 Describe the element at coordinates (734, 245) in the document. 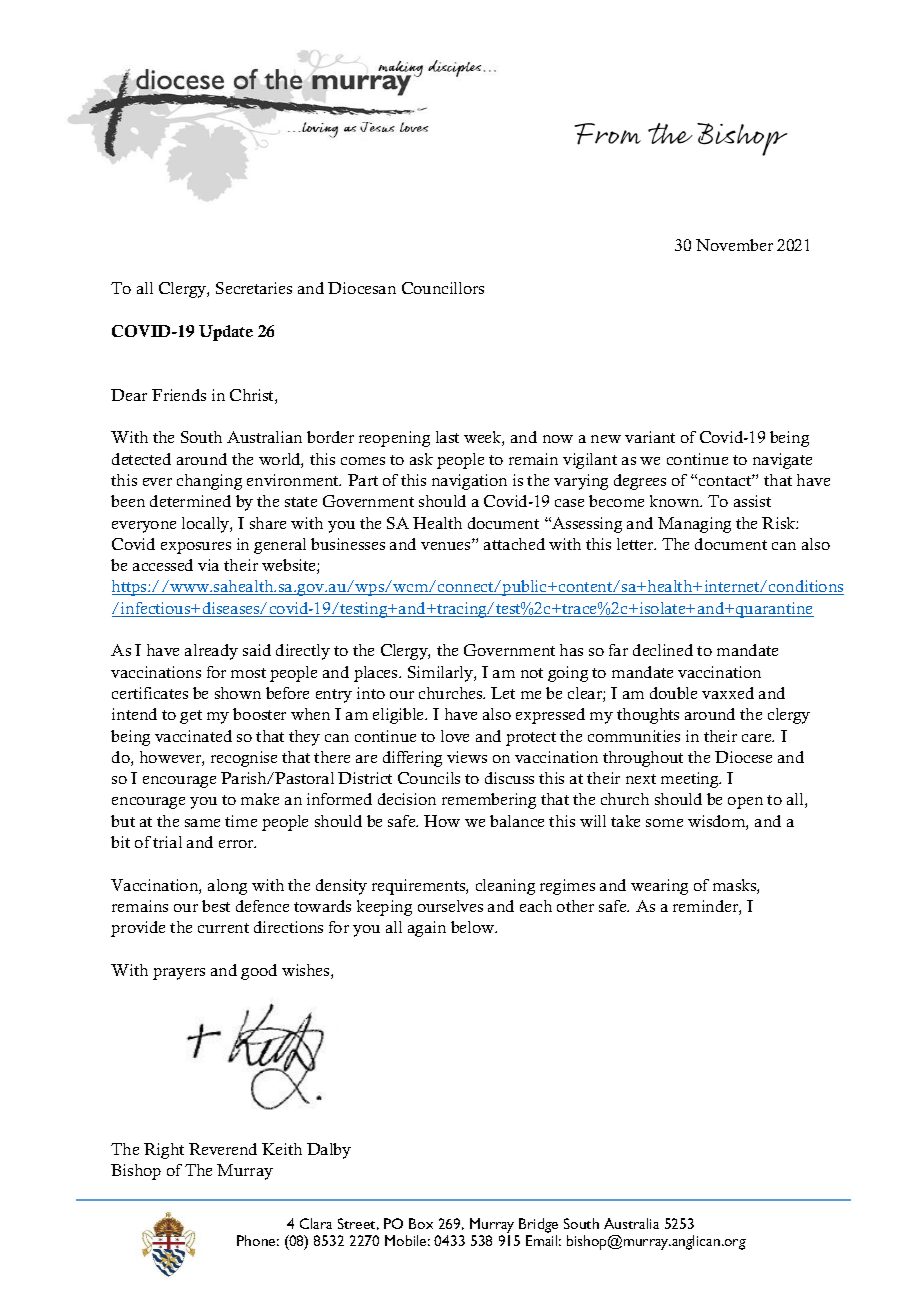

I see `November` at that location.
